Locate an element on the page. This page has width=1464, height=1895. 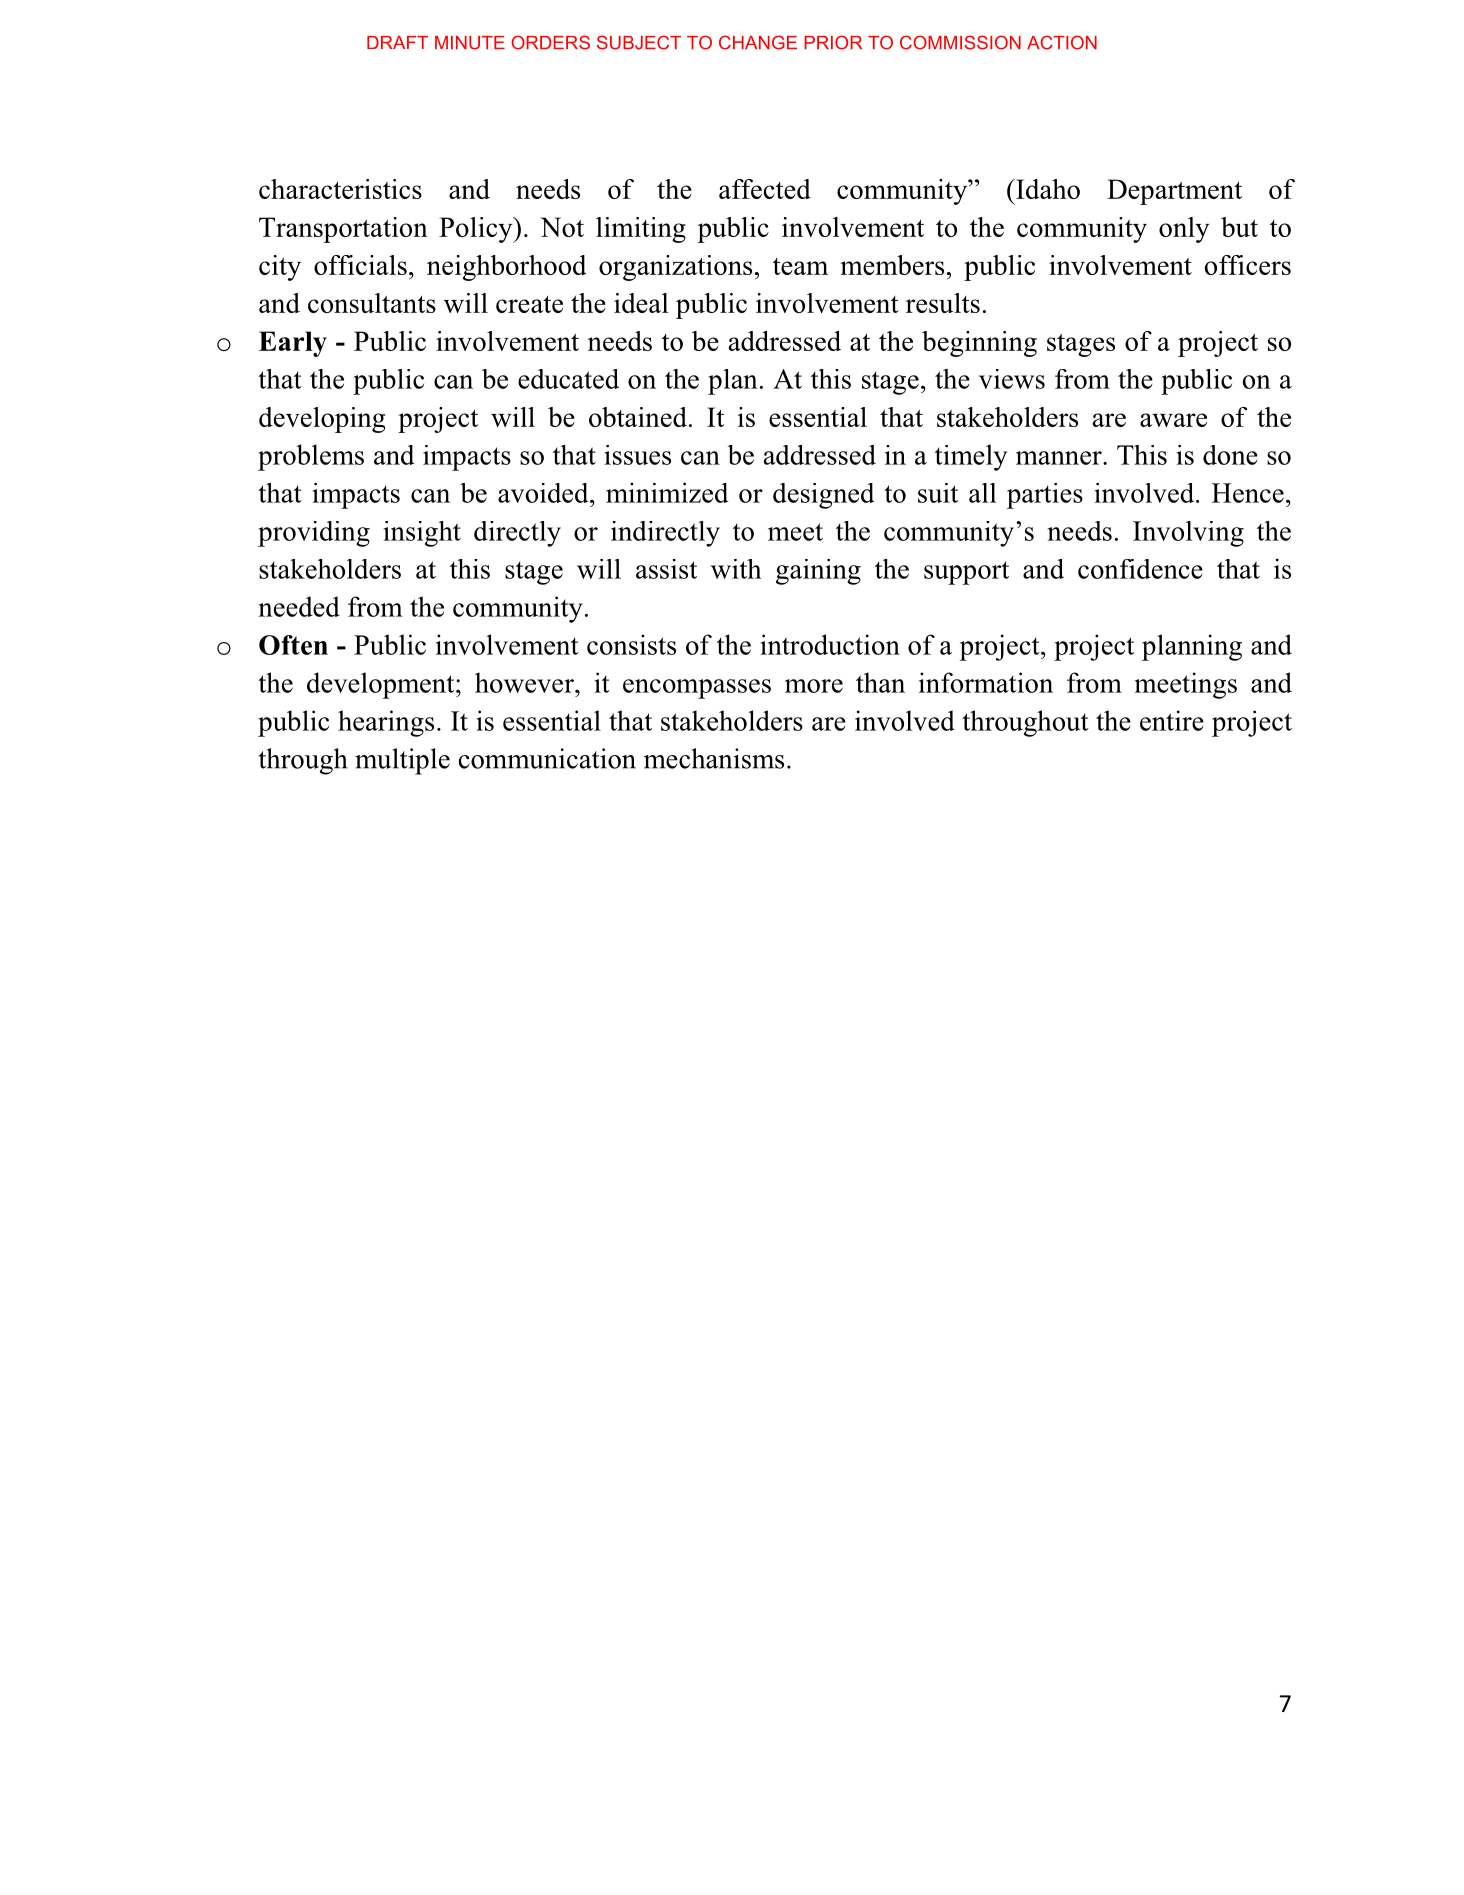
Transportation is located at coordinates (343, 230).
